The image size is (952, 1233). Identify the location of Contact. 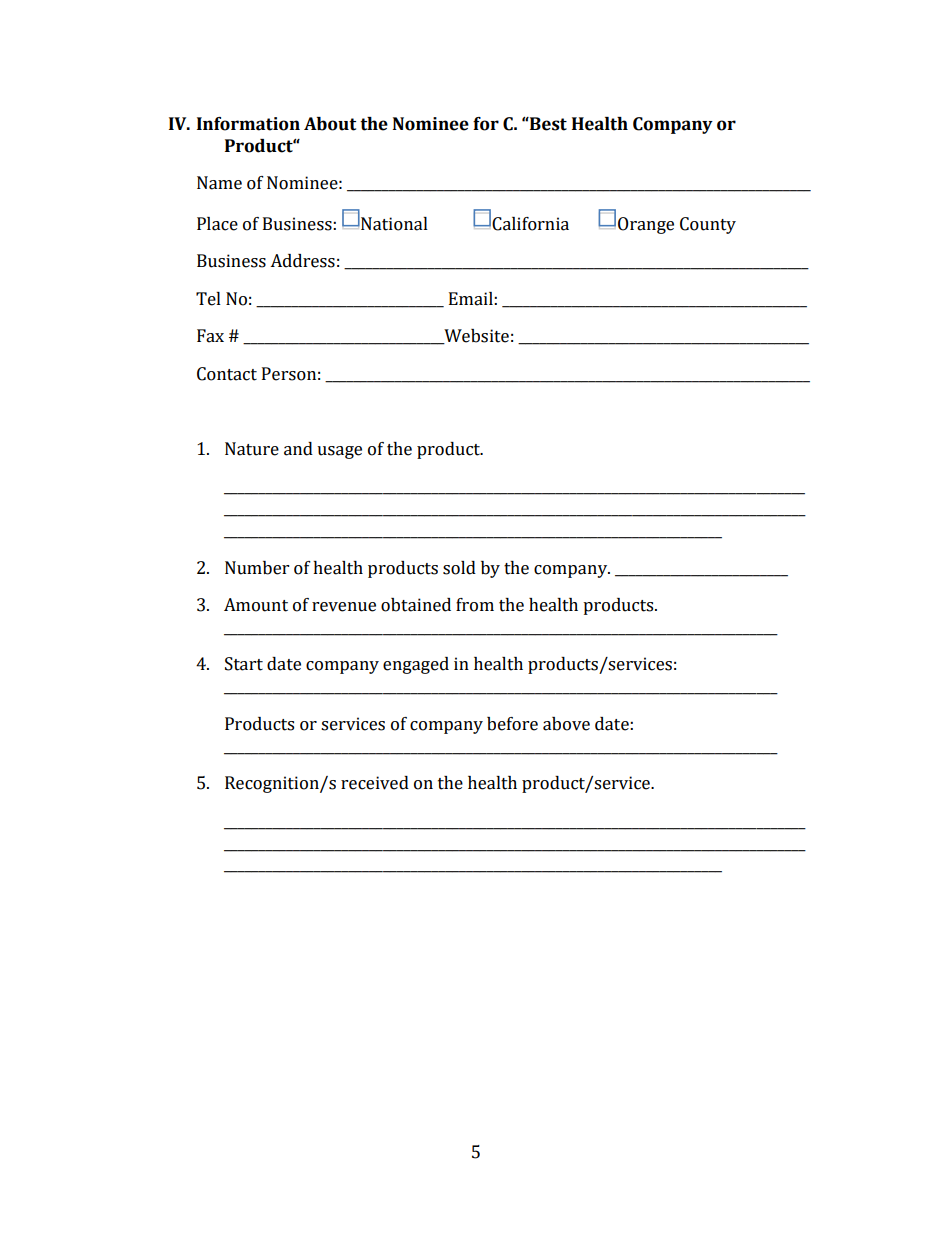
(227, 374).
